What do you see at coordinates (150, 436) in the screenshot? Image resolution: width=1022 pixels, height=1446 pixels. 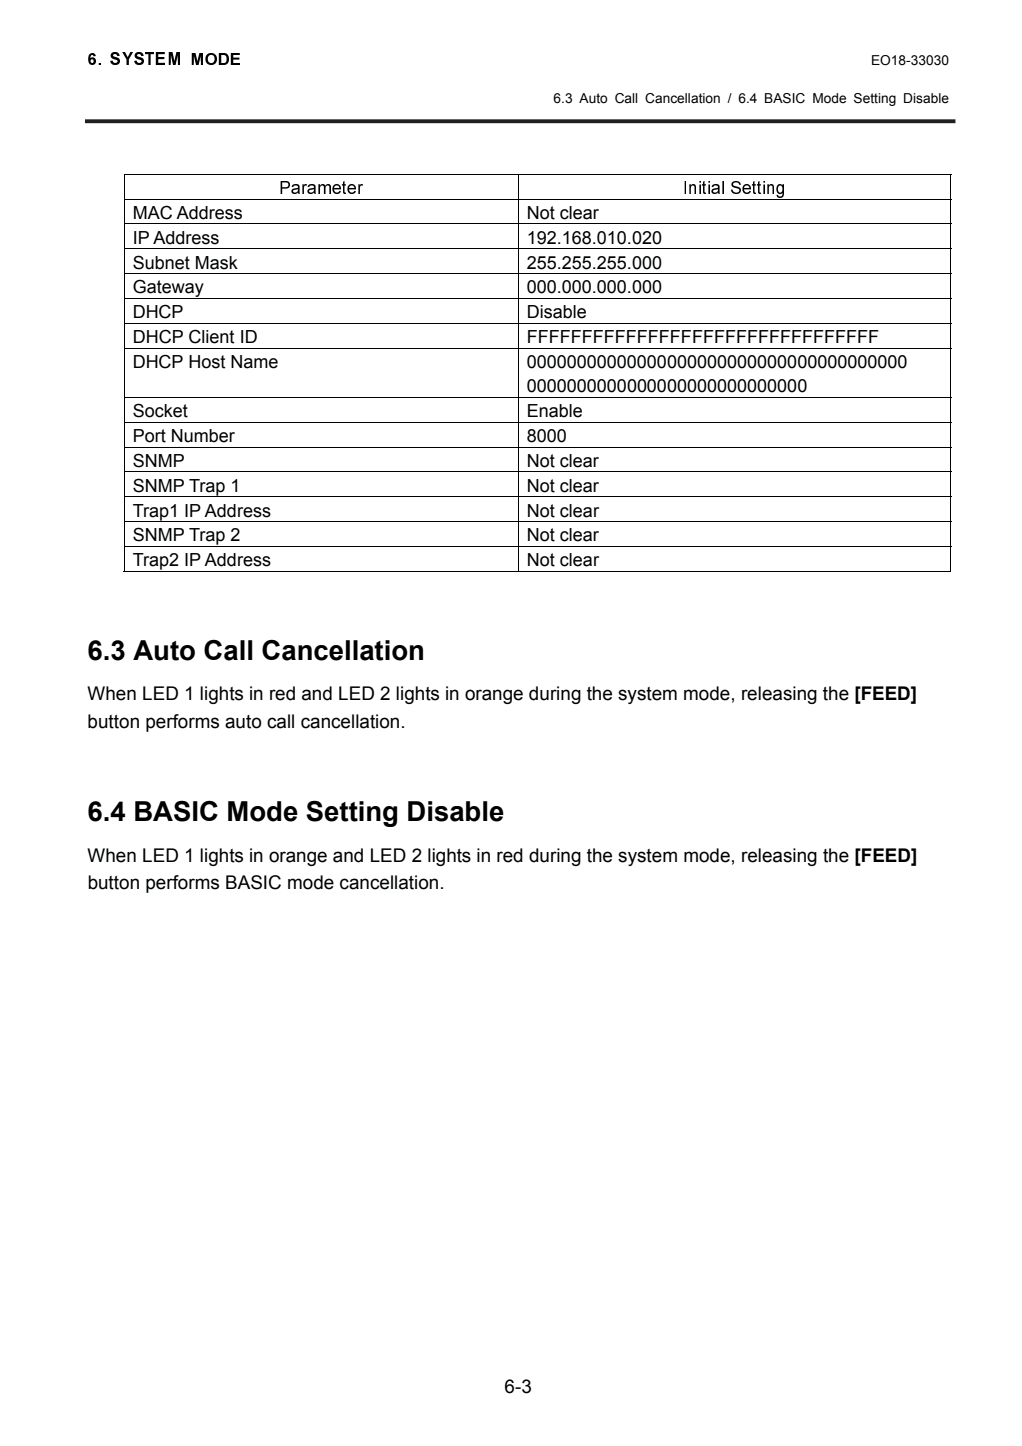 I see `Port` at bounding box center [150, 436].
